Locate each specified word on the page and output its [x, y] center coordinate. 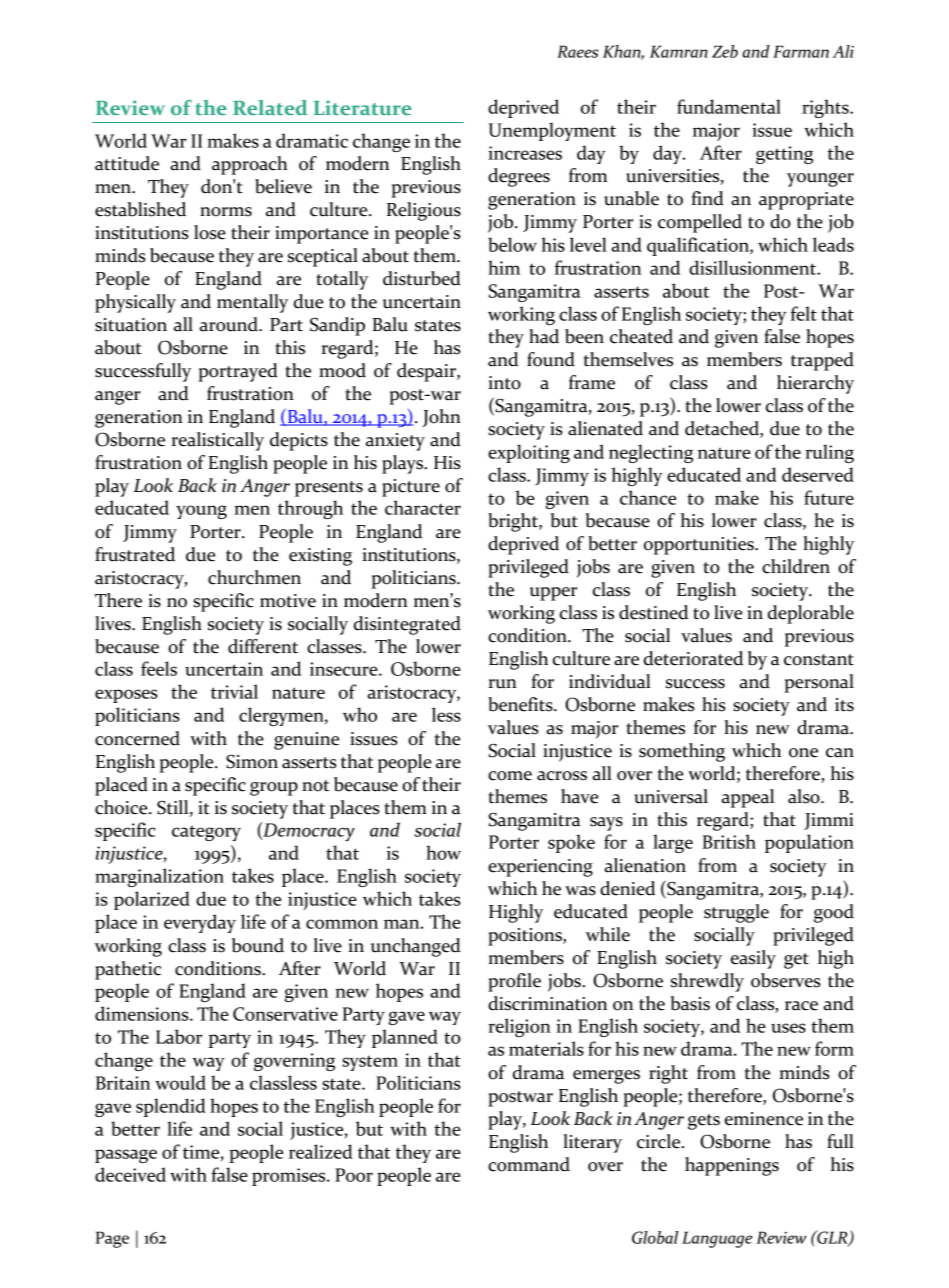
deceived [130, 1174]
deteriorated [693, 658]
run [502, 684]
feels [159, 668]
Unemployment [552, 131]
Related [270, 107]
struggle [736, 913]
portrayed [238, 372]
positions [526, 937]
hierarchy [815, 384]
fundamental [729, 106]
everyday [200, 923]
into [504, 383]
